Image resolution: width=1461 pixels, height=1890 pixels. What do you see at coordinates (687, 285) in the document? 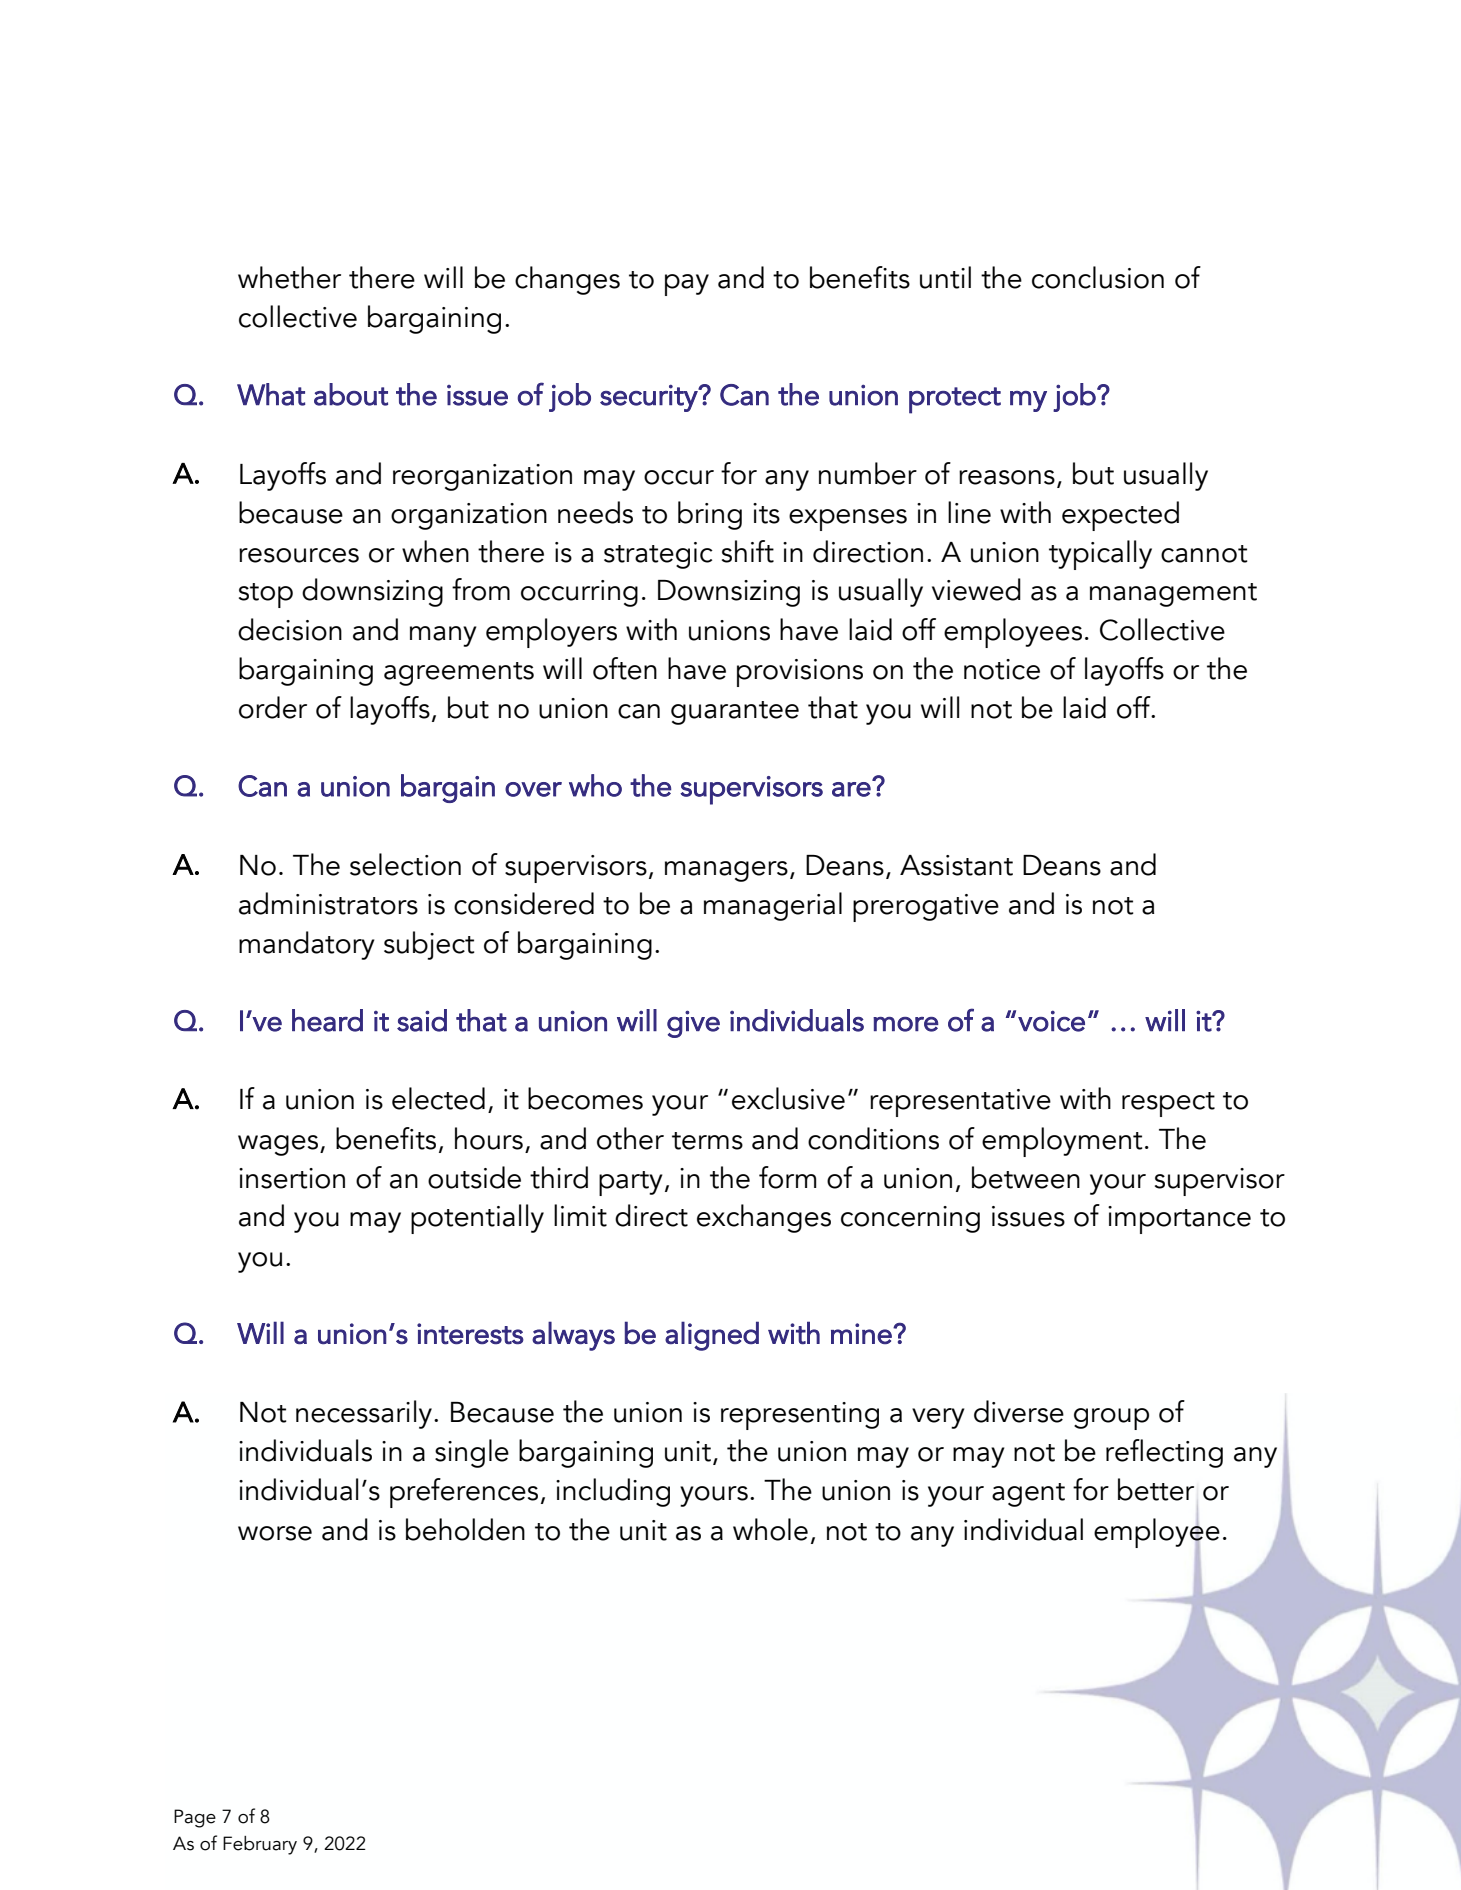
I see `pay` at bounding box center [687, 285].
